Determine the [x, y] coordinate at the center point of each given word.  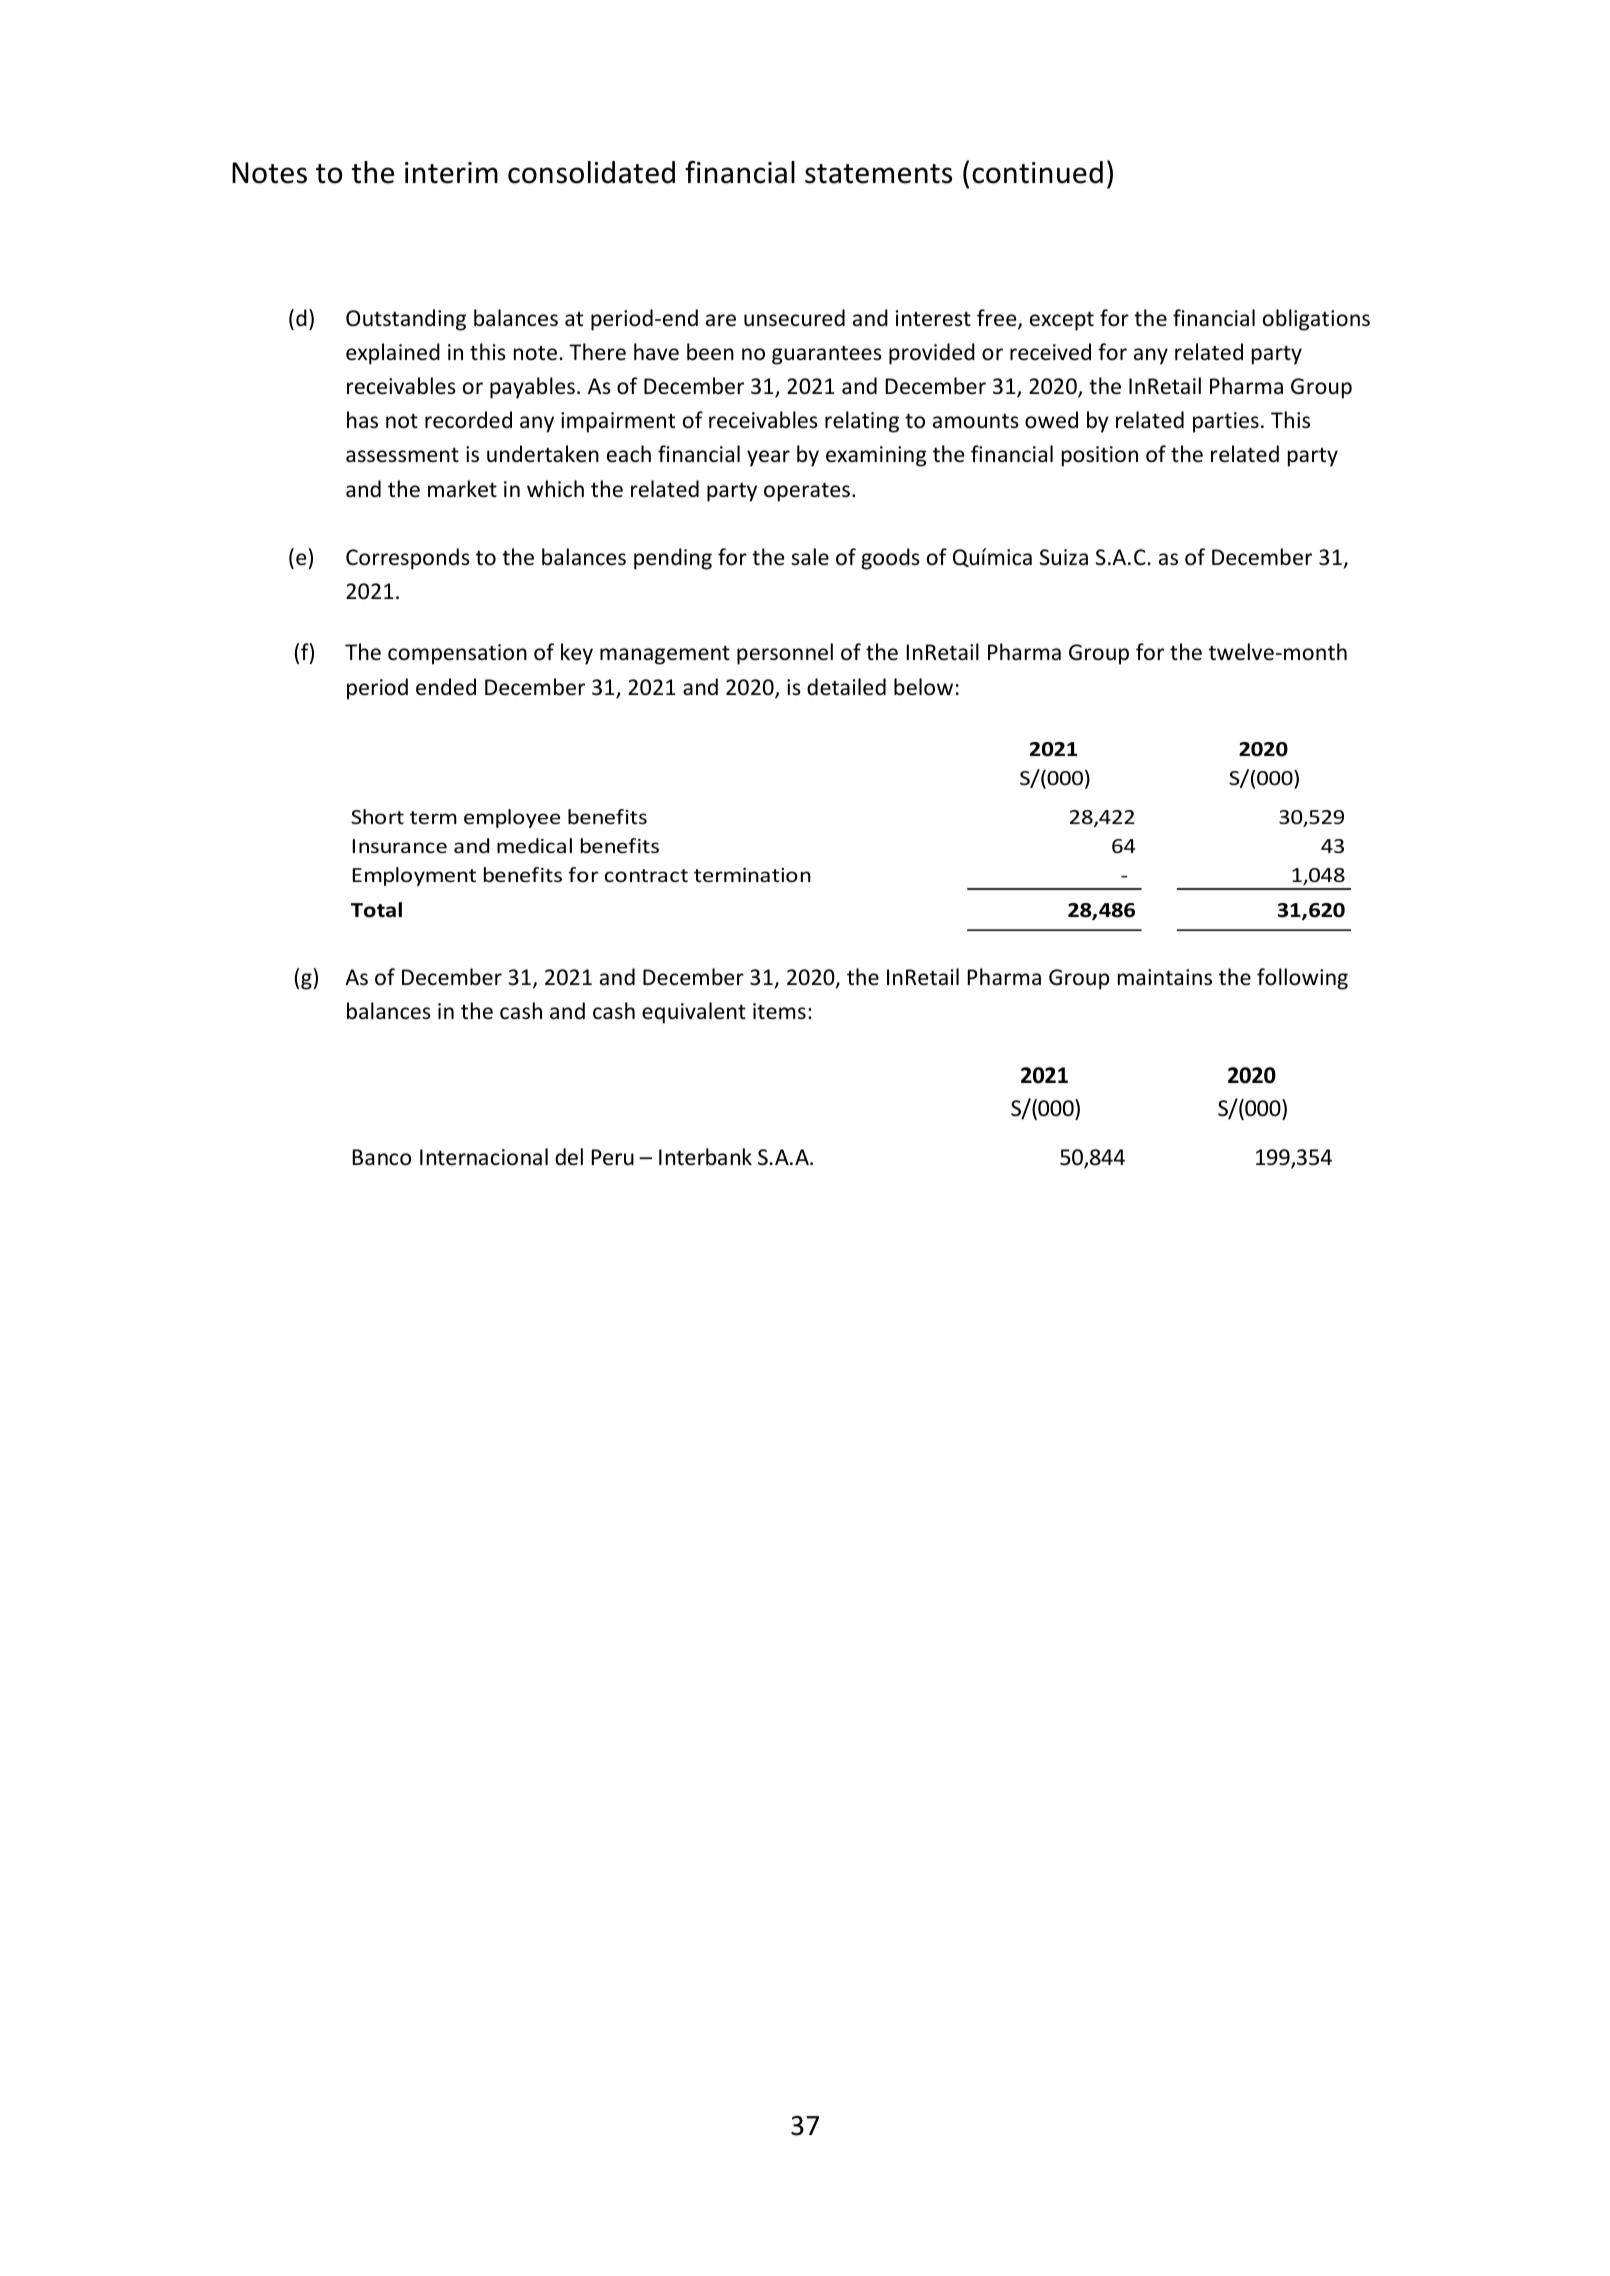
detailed [846, 687]
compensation [457, 654]
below [923, 687]
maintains [1165, 977]
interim [451, 173]
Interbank [705, 1157]
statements [878, 174]
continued [1037, 172]
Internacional [484, 1157]
